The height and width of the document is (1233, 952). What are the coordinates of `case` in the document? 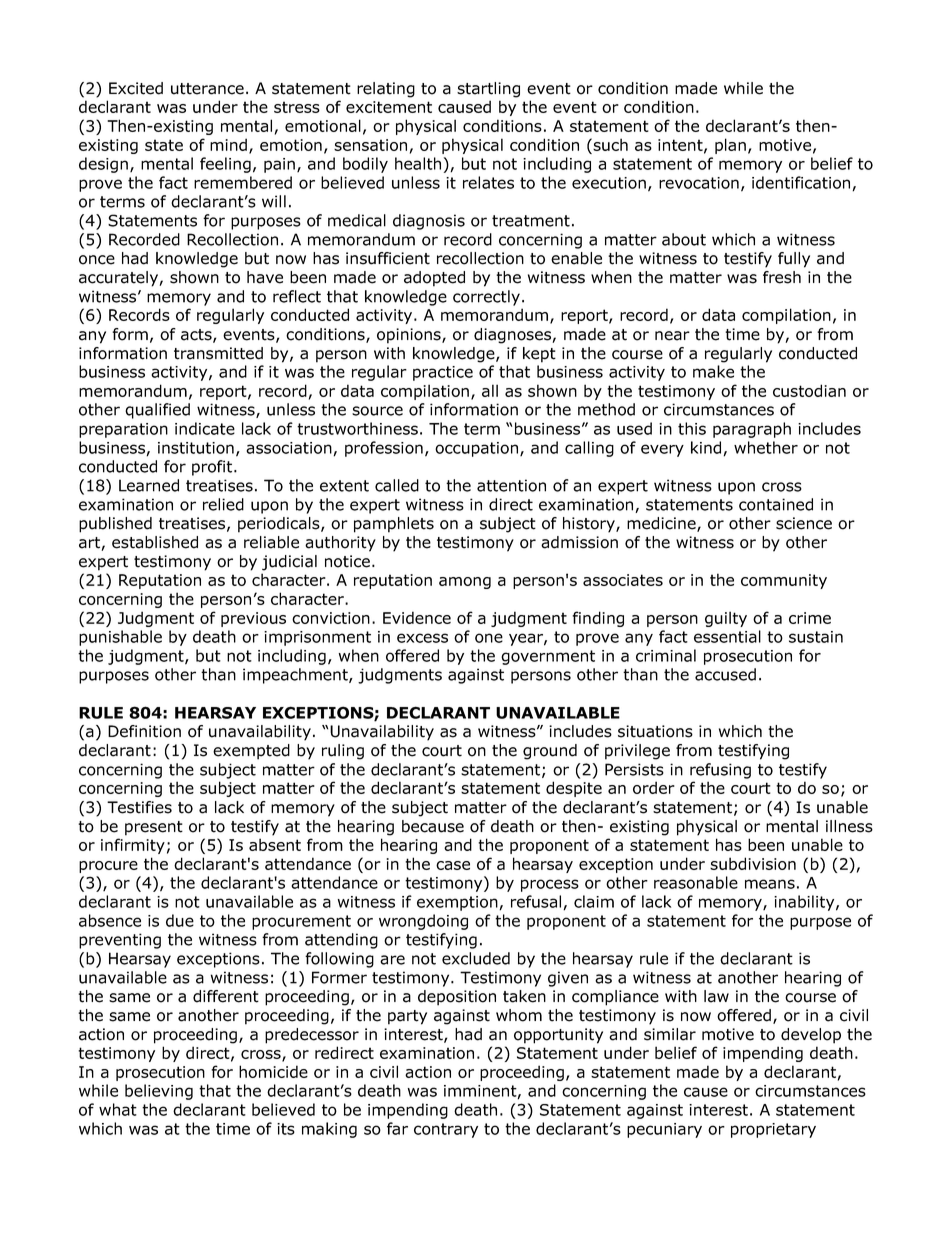 It's located at (453, 865).
